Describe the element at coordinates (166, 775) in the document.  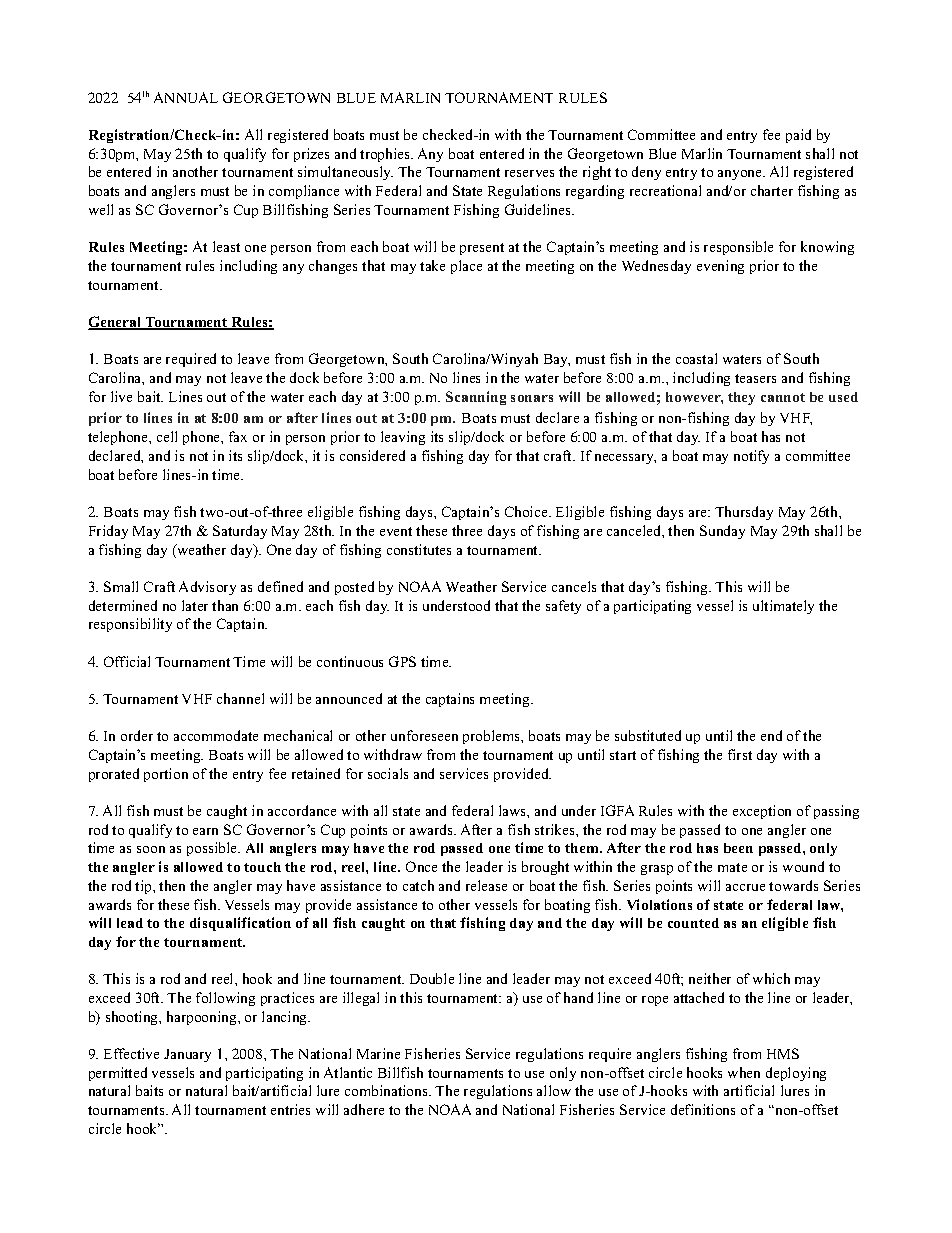
I see `portion` at that location.
